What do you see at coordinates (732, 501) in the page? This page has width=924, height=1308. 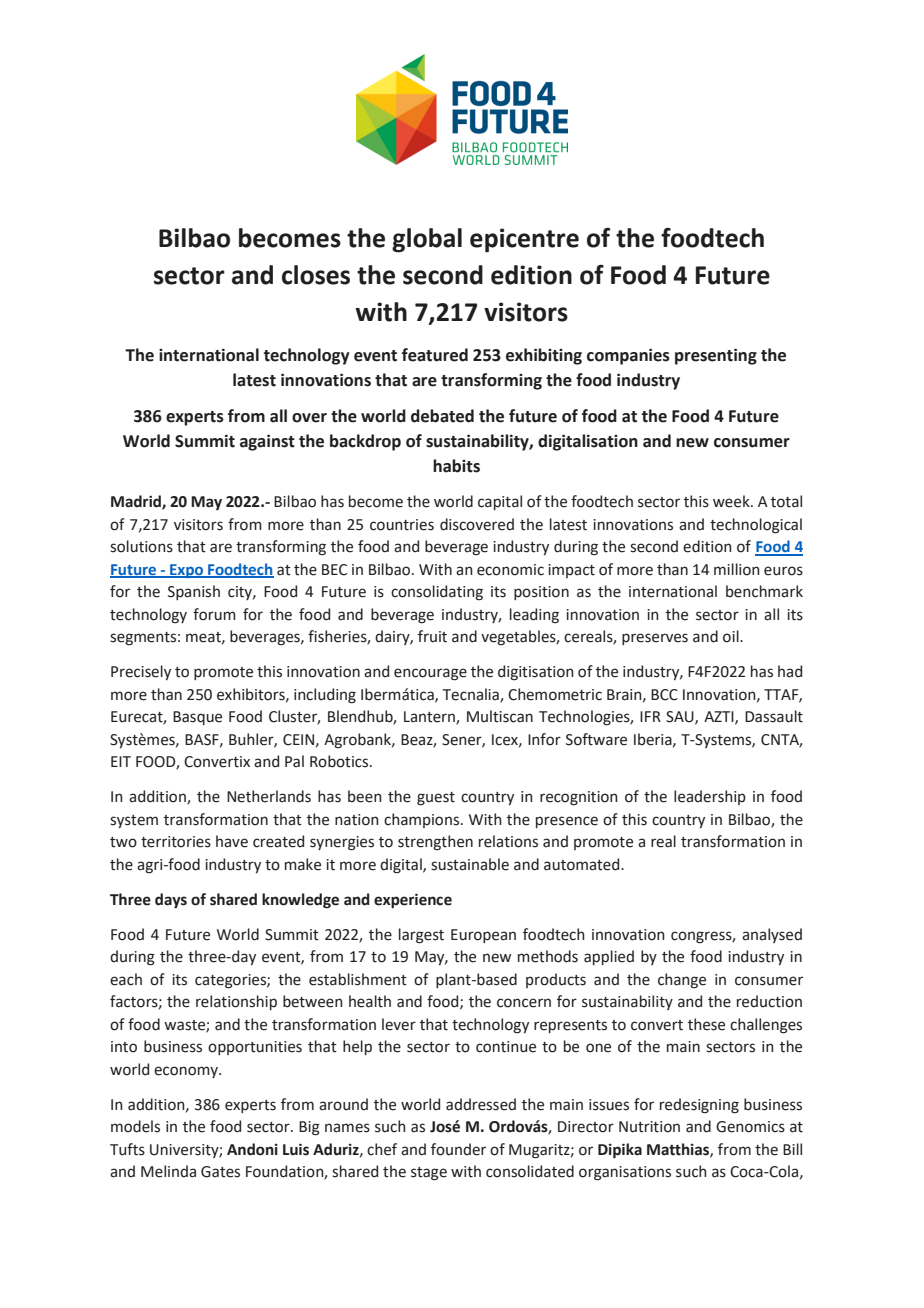 I see `week` at bounding box center [732, 501].
